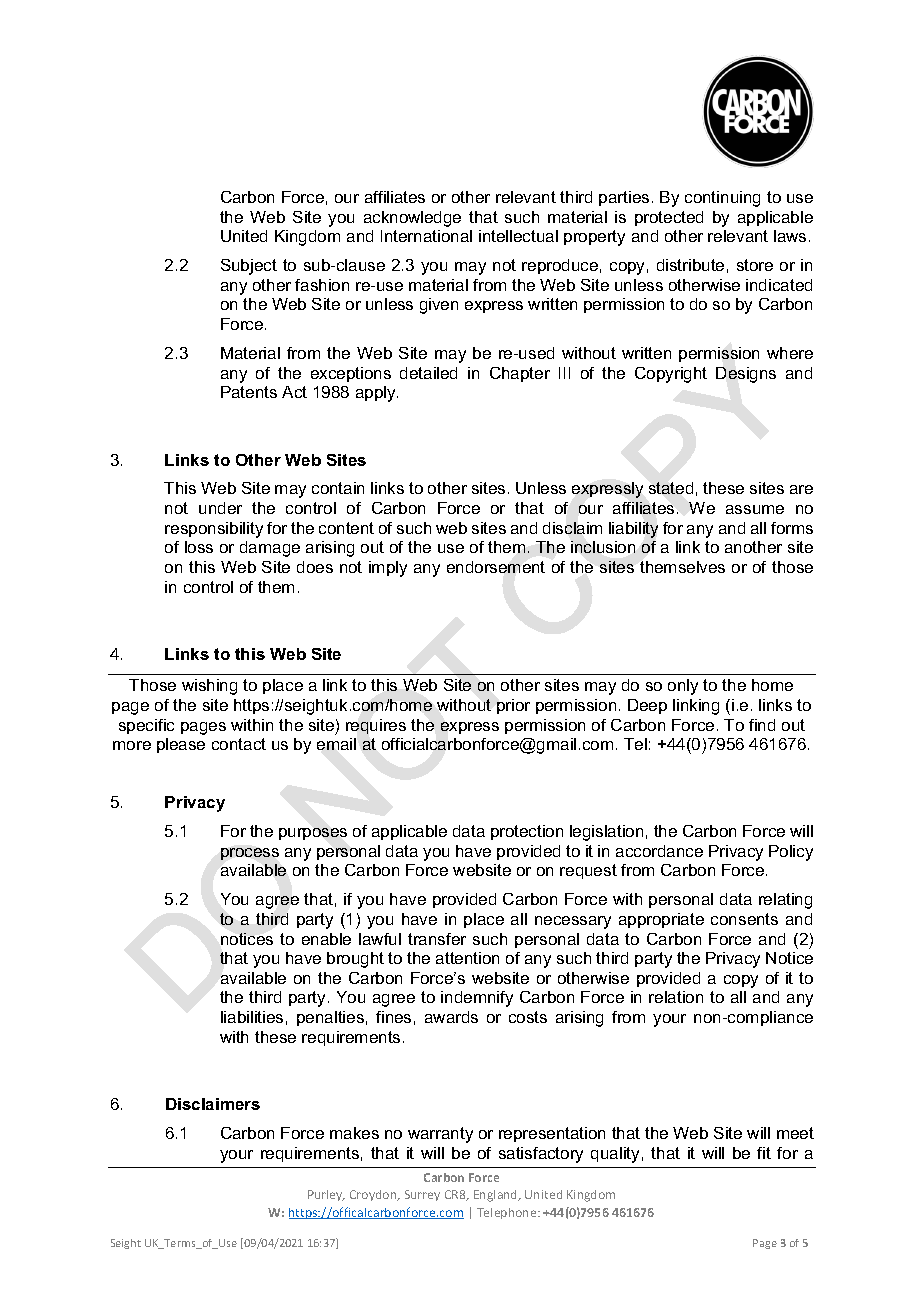 The height and width of the screenshot is (1307, 924). Describe the element at coordinates (209, 687) in the screenshot. I see `wishing` at that location.
